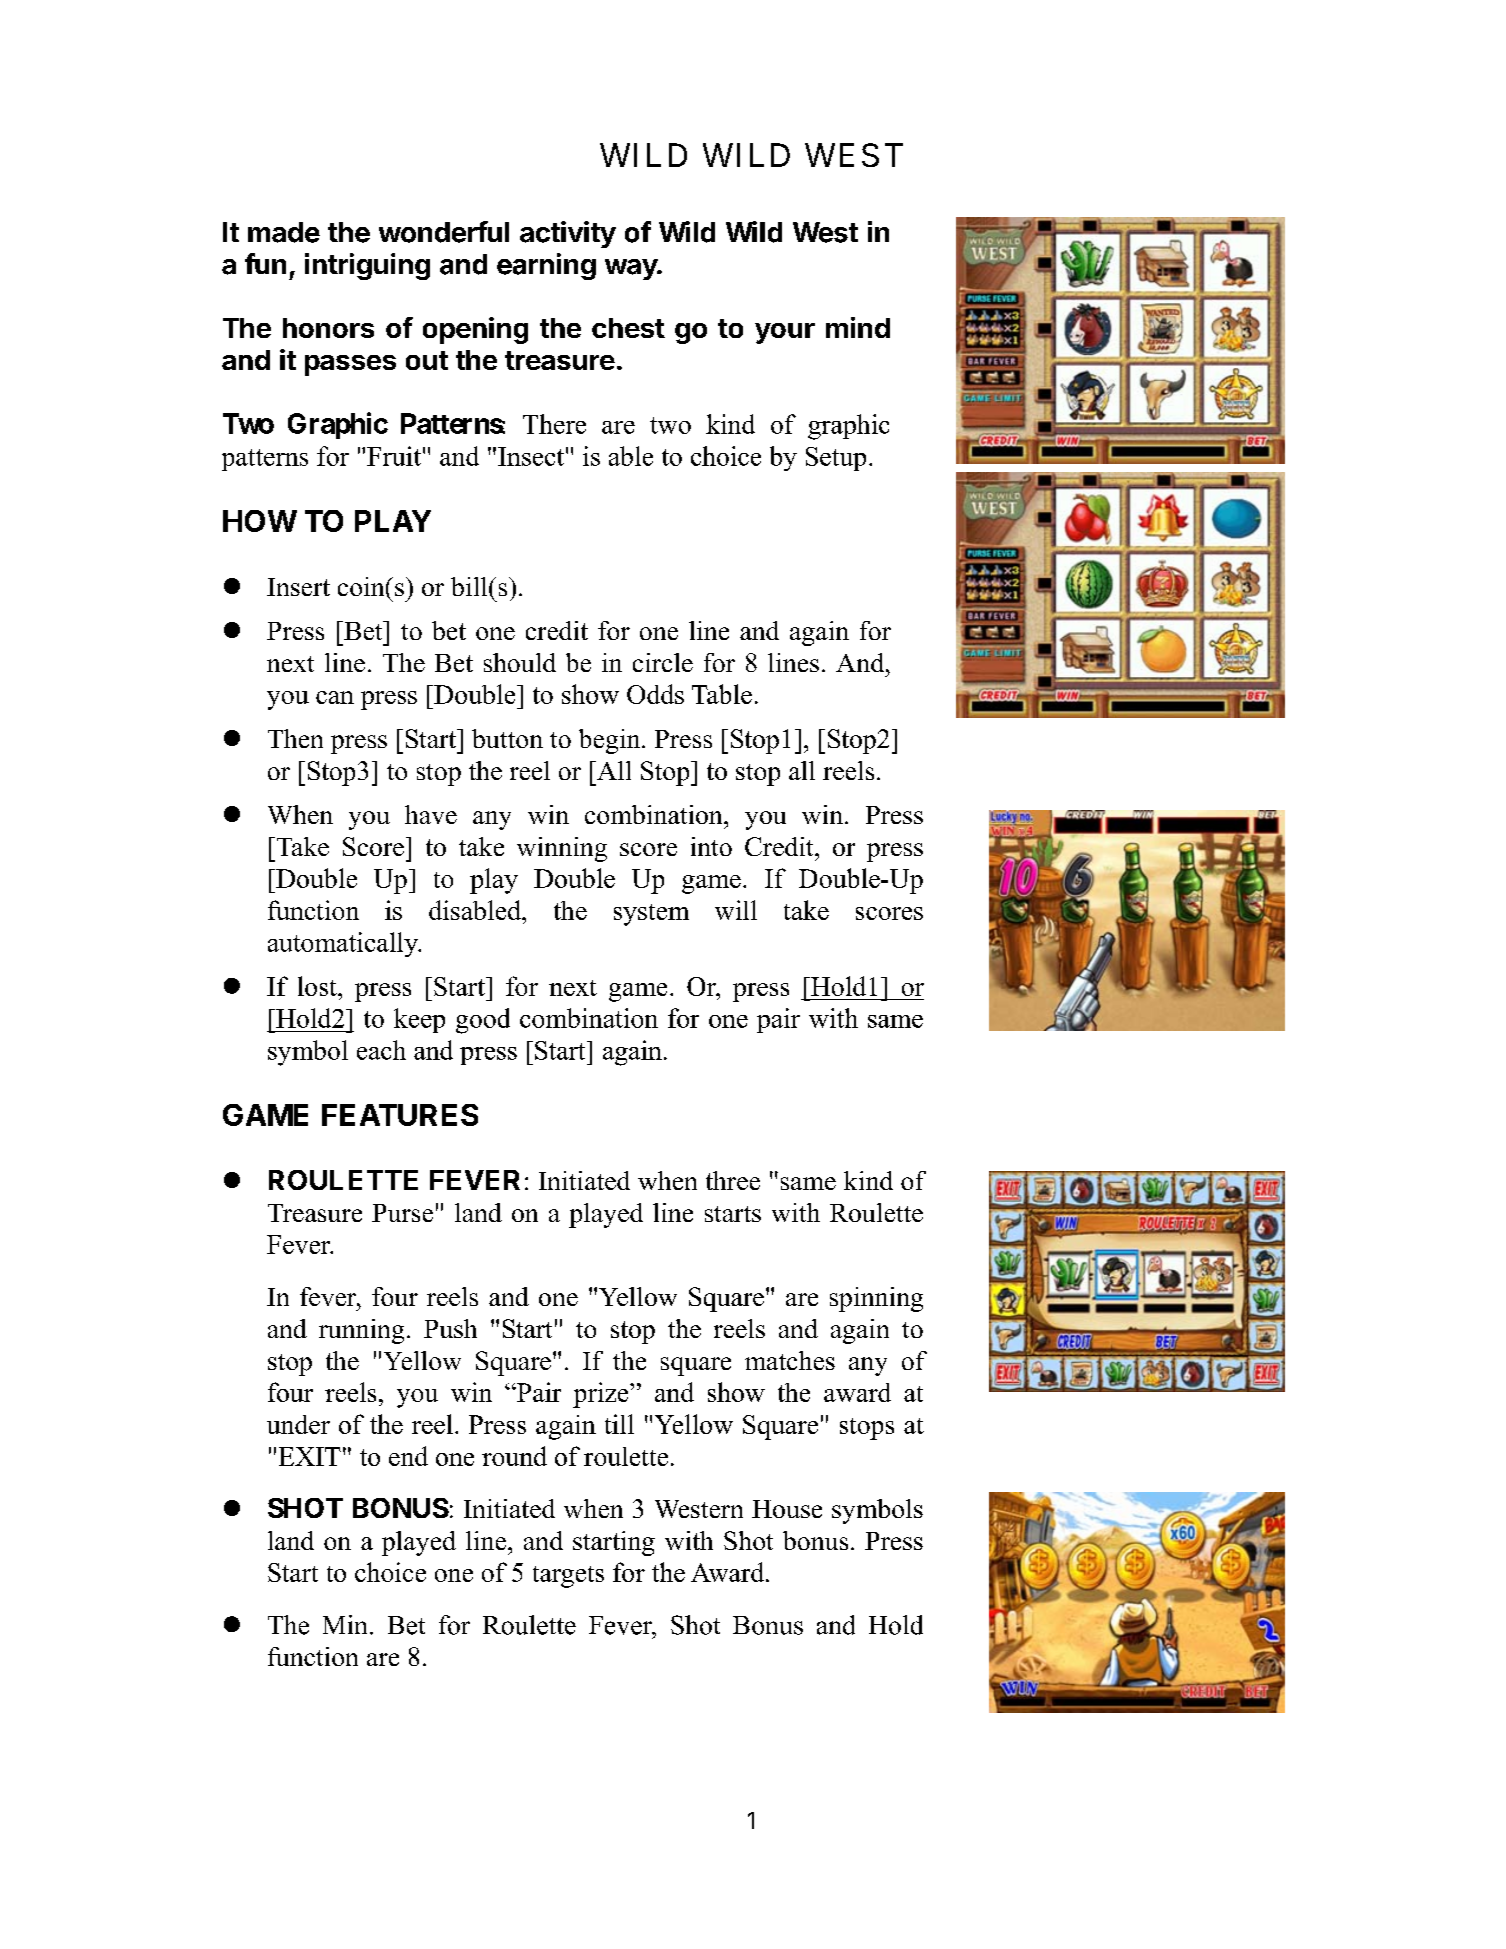 This screenshot has height=1949, width=1506. What do you see at coordinates (787, 1509) in the screenshot?
I see `House` at bounding box center [787, 1509].
